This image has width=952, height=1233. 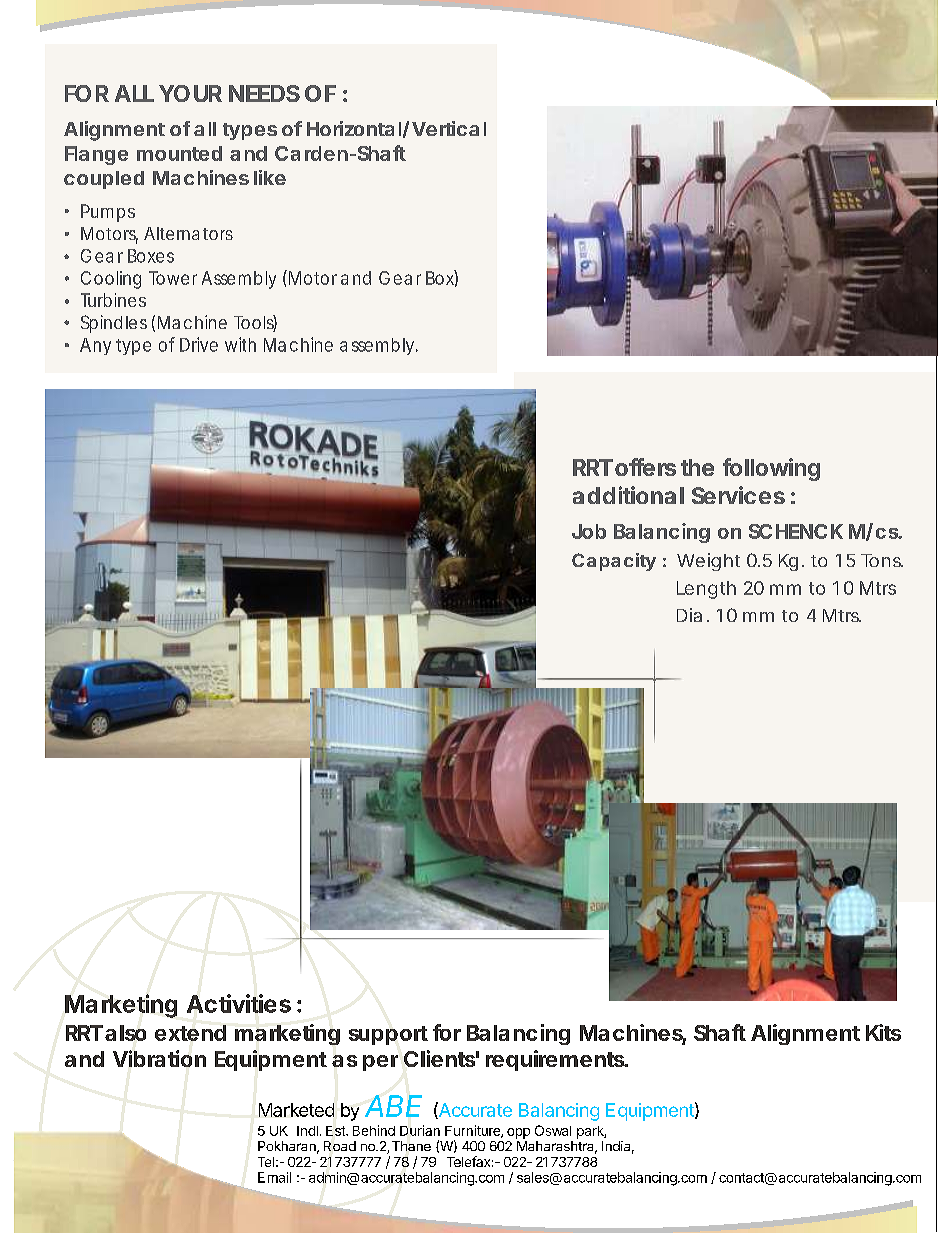 What do you see at coordinates (296, 1110) in the image?
I see `Marketed` at bounding box center [296, 1110].
